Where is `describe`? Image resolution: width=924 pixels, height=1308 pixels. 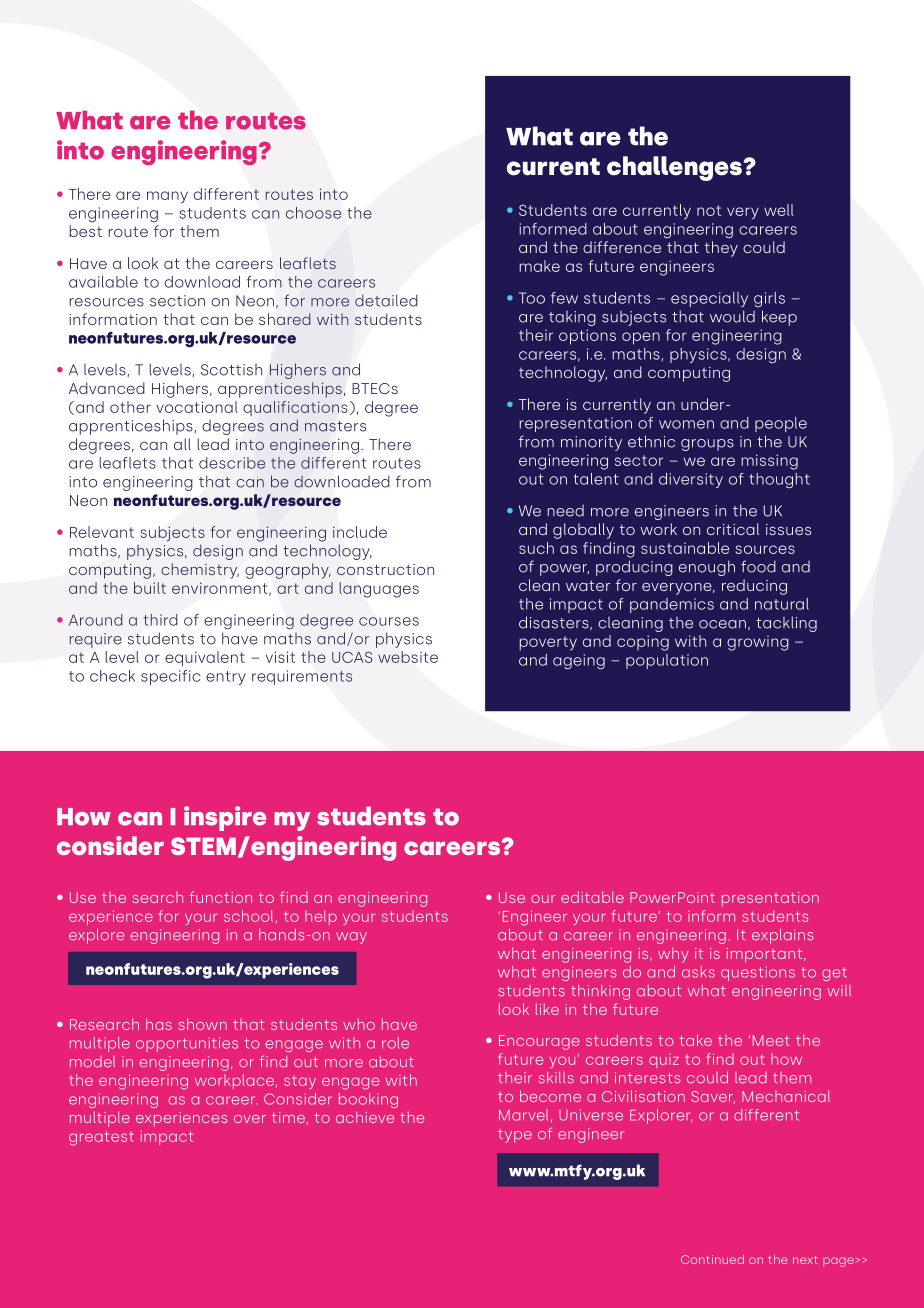
describe is located at coordinates (232, 463).
